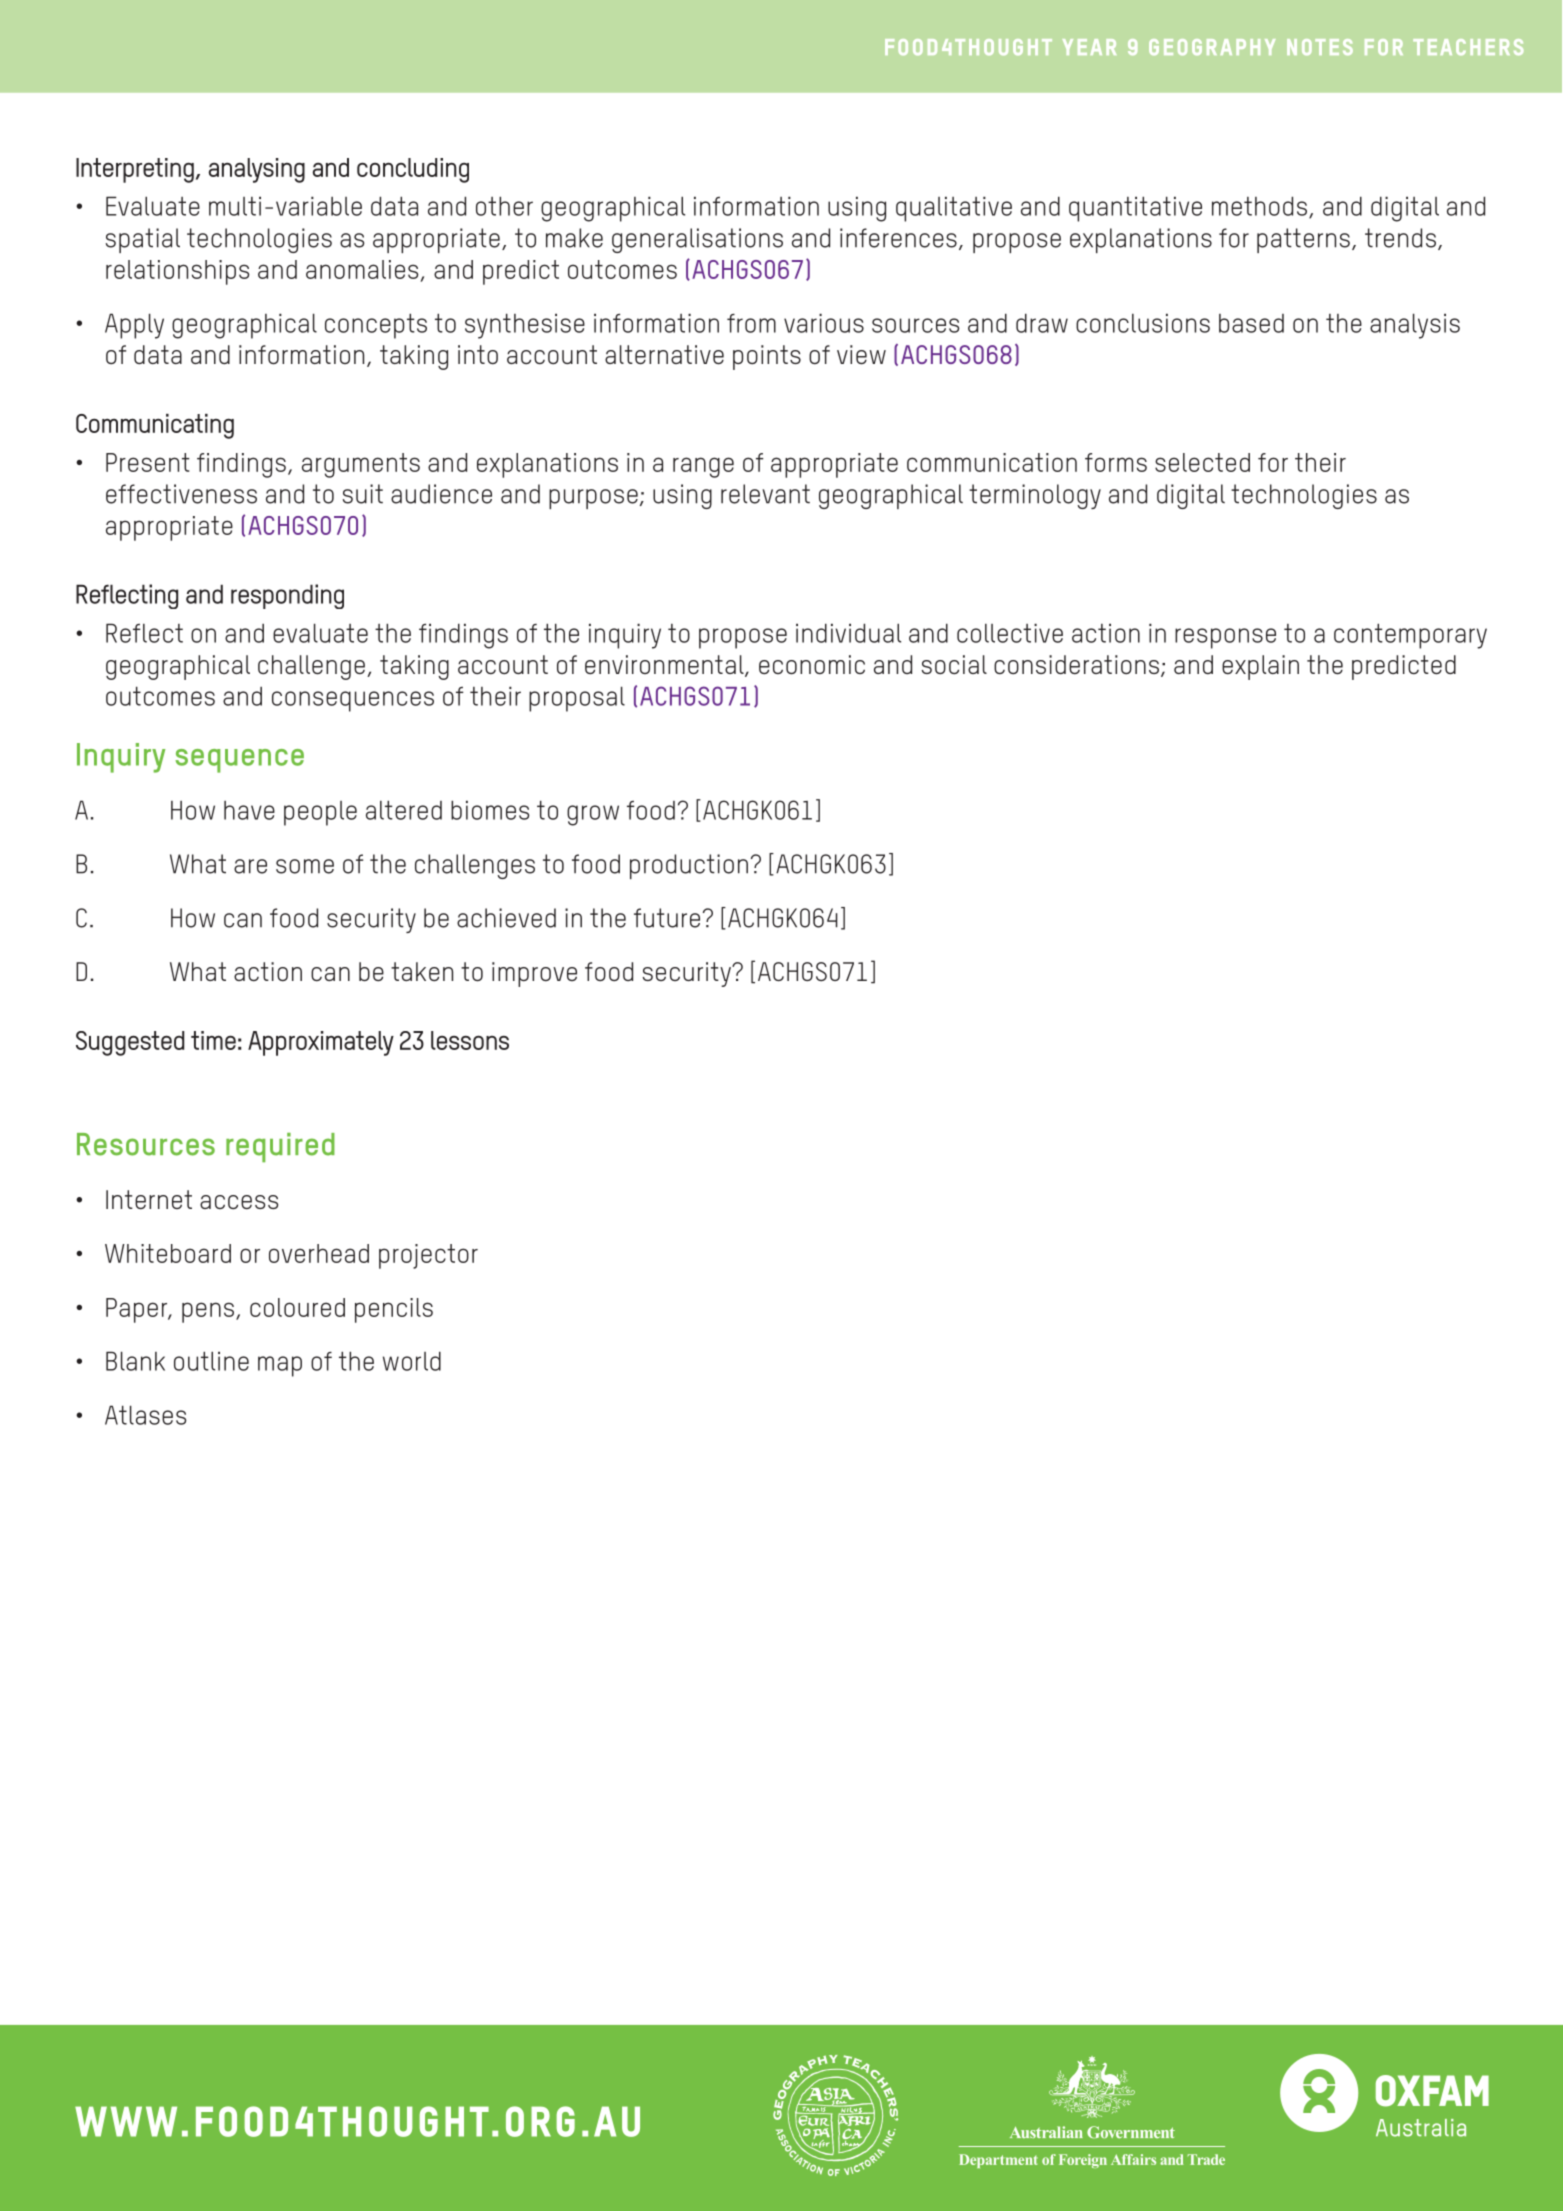 The height and width of the screenshot is (2211, 1563). What do you see at coordinates (1320, 47) in the screenshot?
I see `Notes` at bounding box center [1320, 47].
